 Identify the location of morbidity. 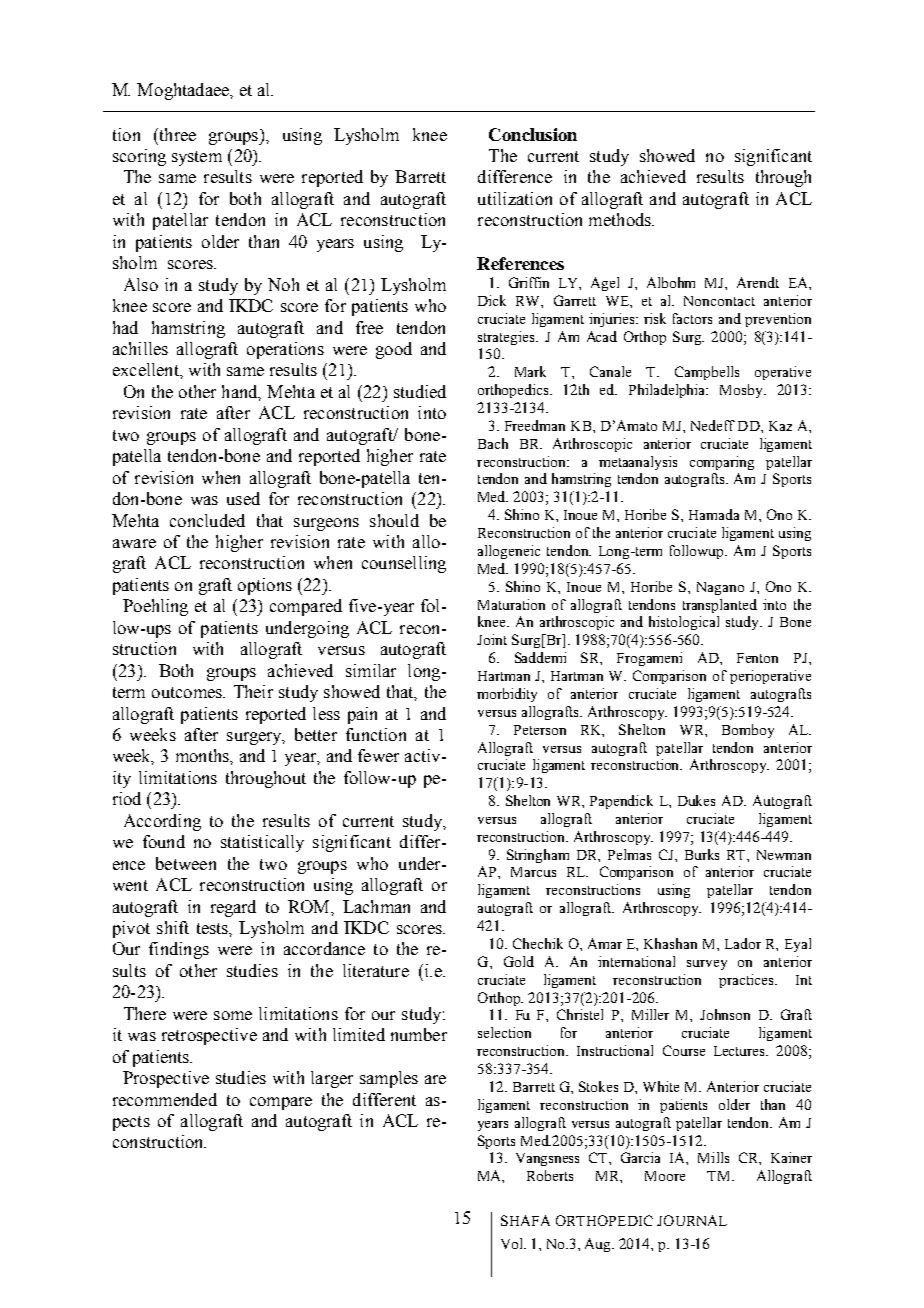
(507, 695).
